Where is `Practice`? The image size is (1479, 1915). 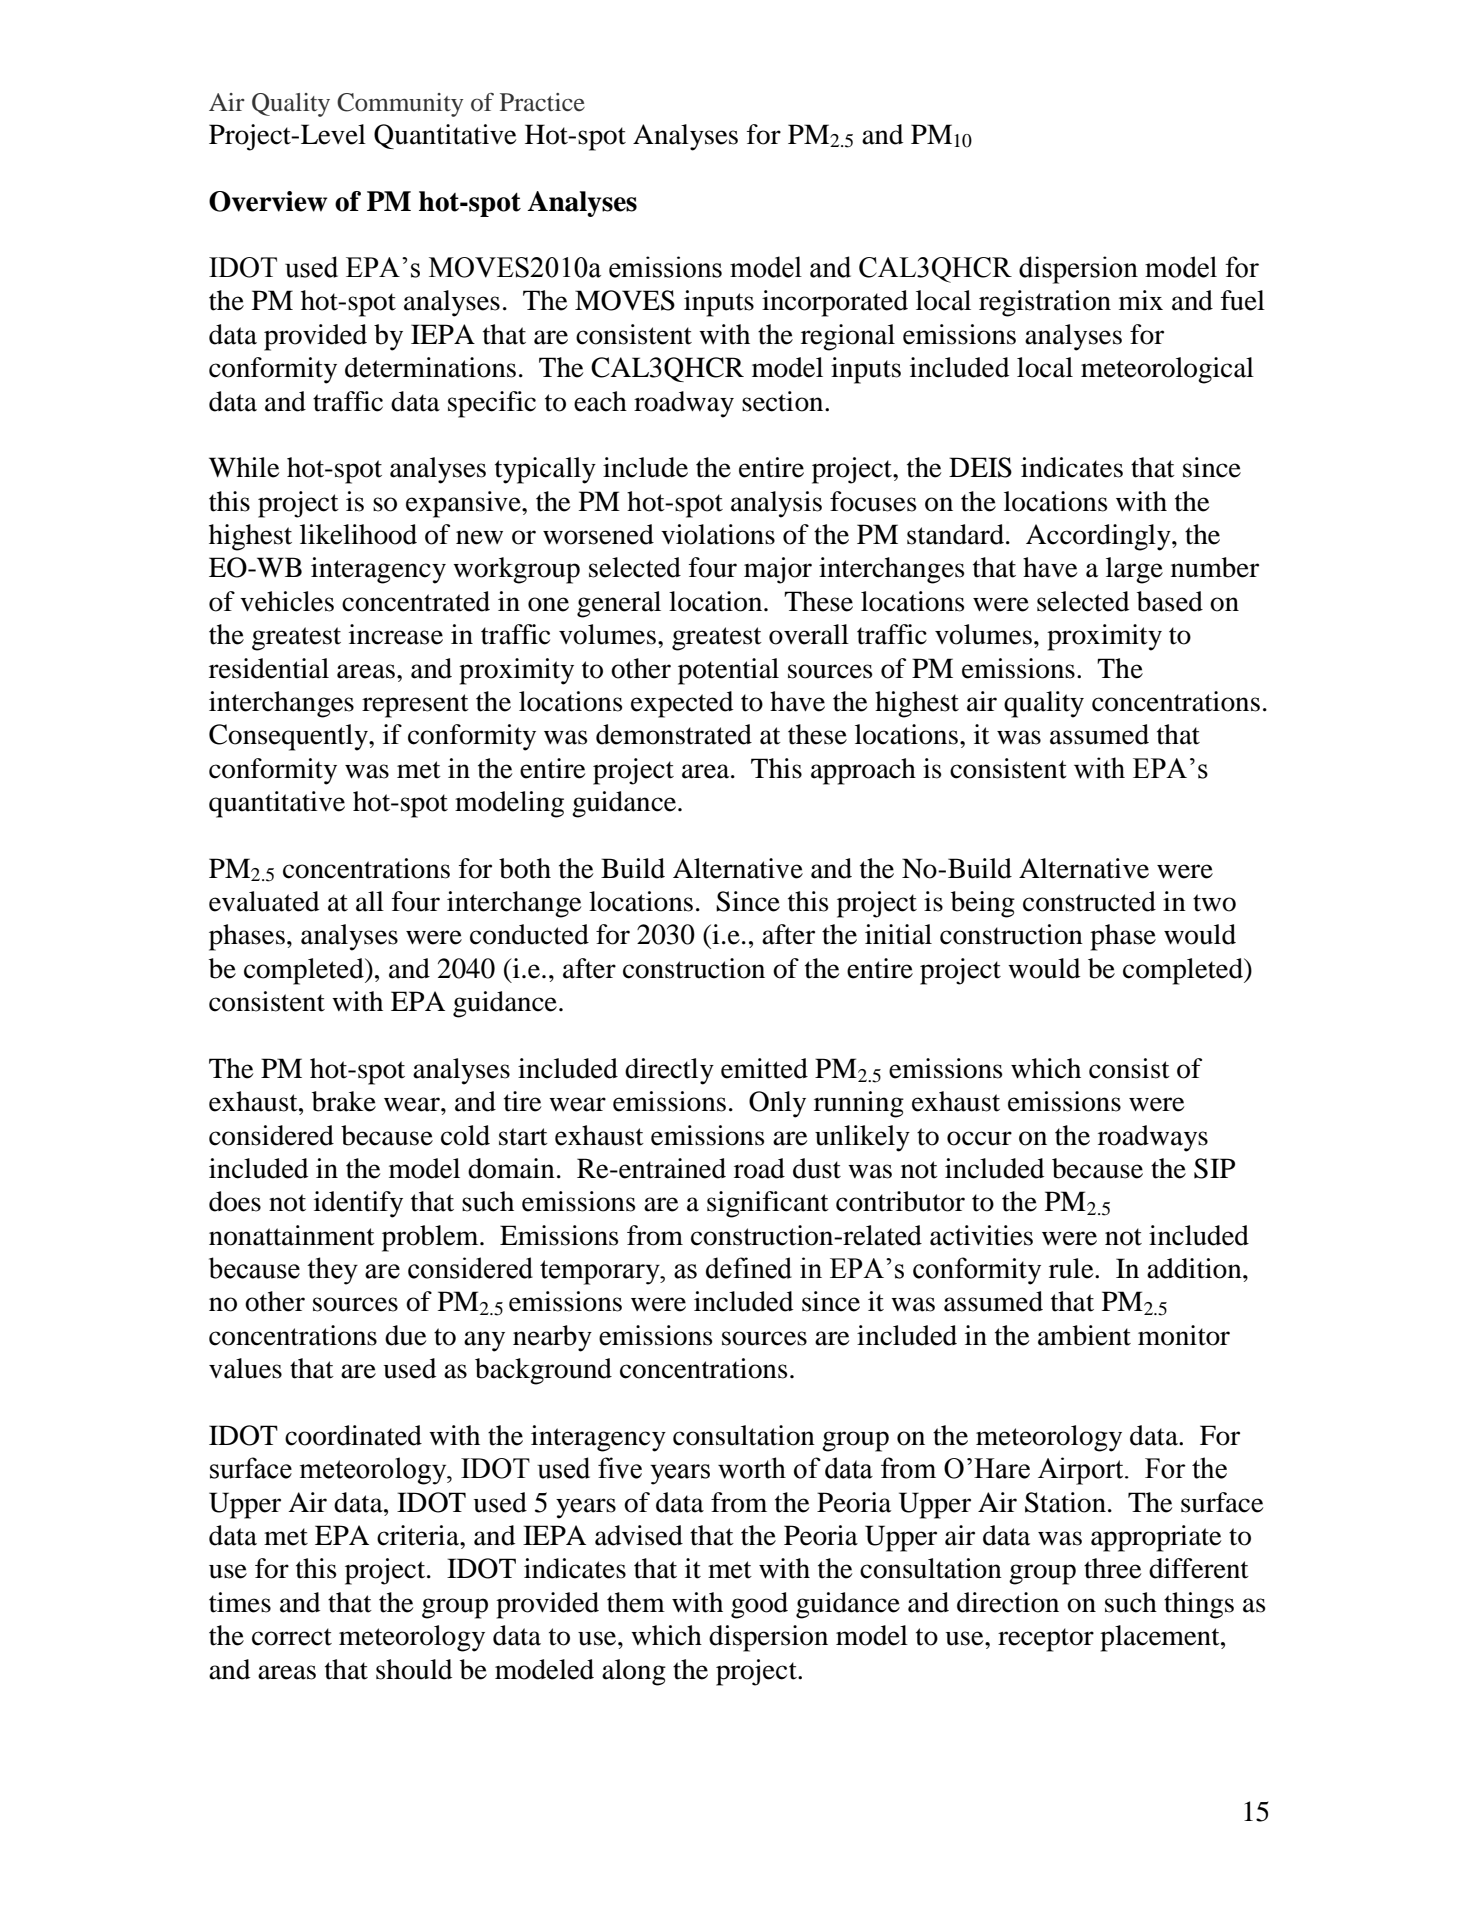
Practice is located at coordinates (542, 102).
